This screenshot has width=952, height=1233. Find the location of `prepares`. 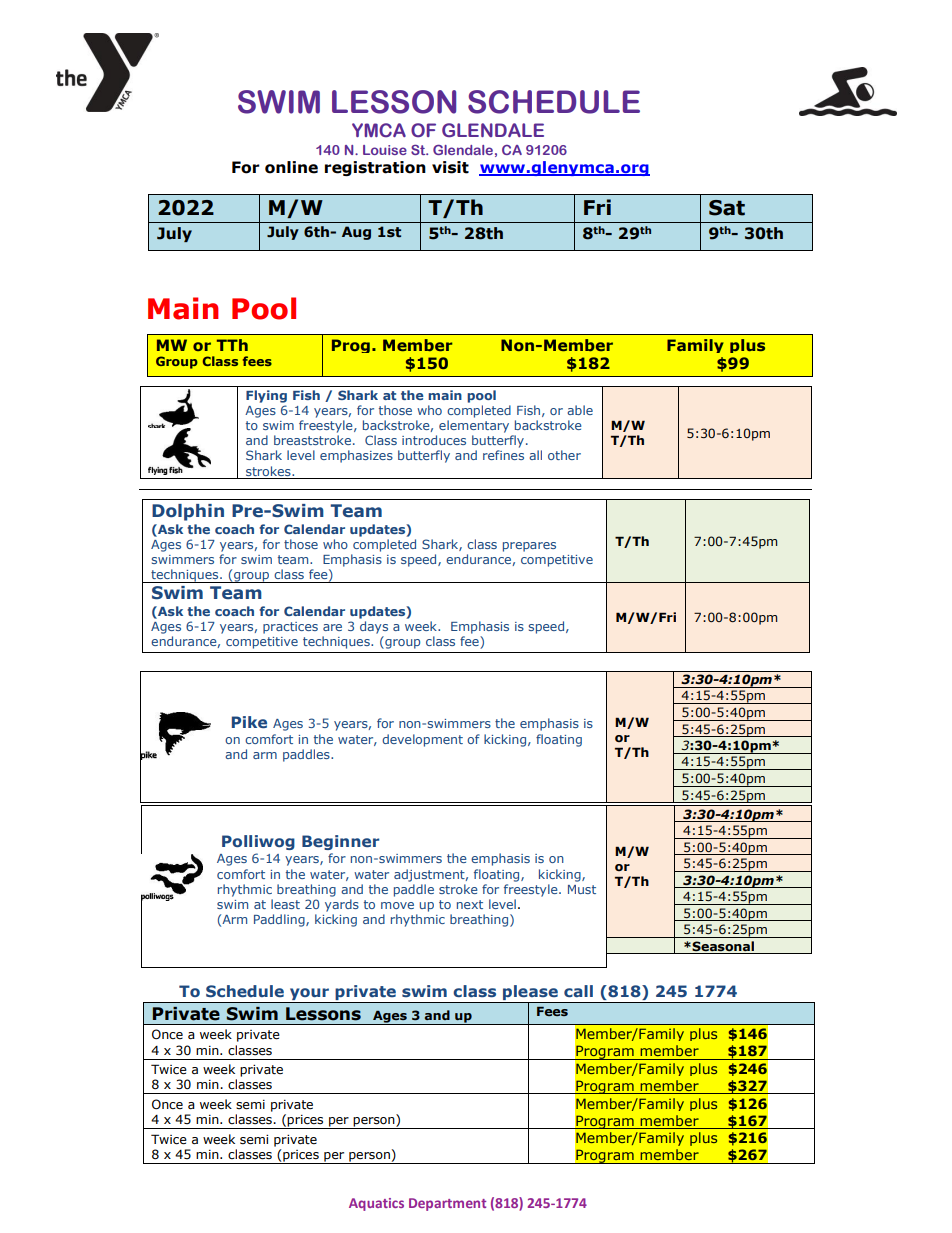

prepares is located at coordinates (529, 547).
